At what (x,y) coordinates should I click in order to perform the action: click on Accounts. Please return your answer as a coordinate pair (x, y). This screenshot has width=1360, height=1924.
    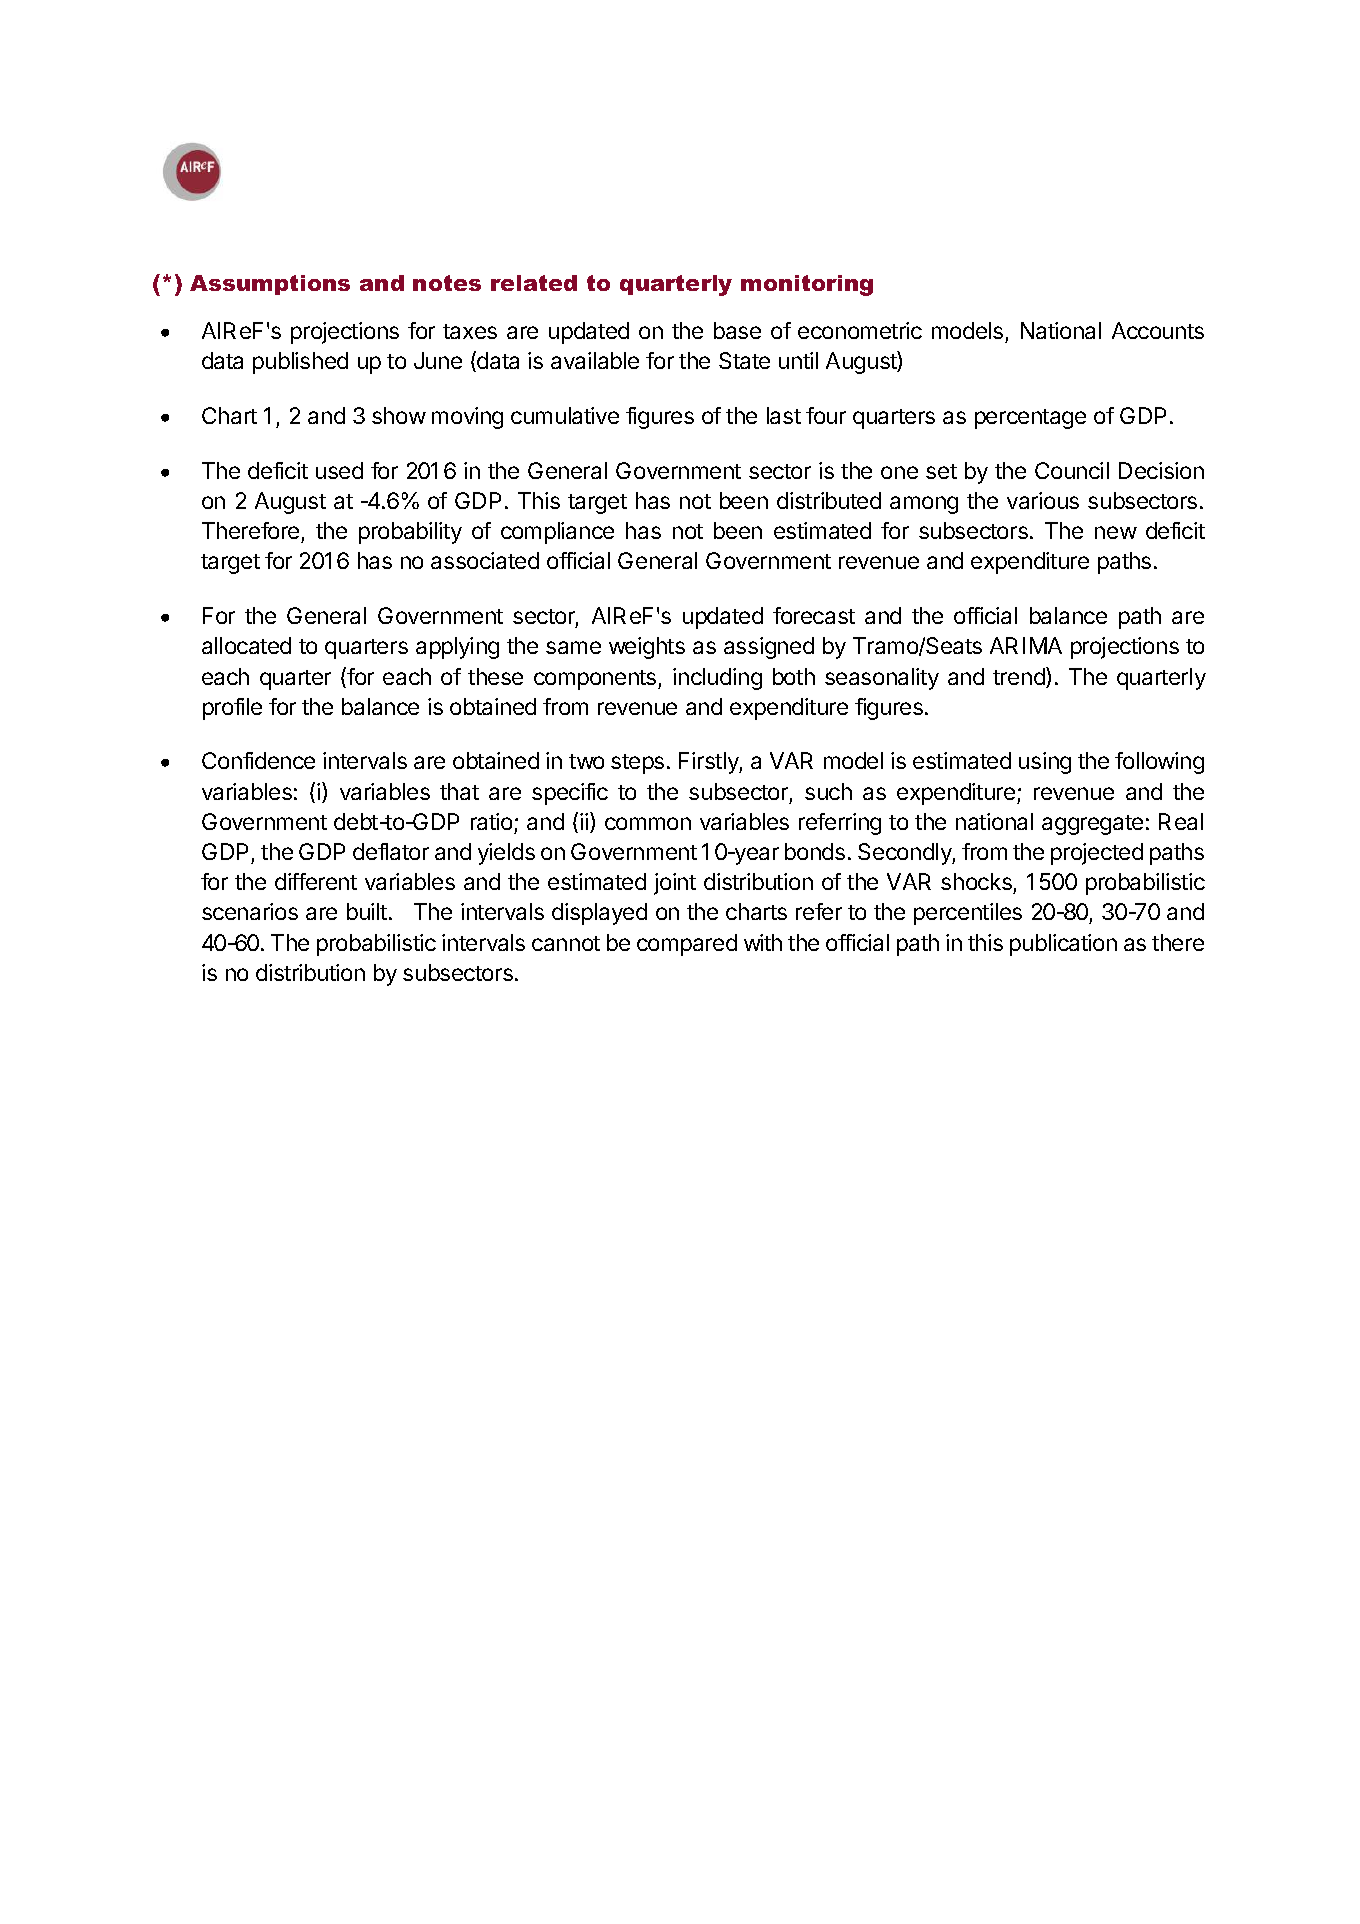
    Looking at the image, I should click on (1158, 330).
